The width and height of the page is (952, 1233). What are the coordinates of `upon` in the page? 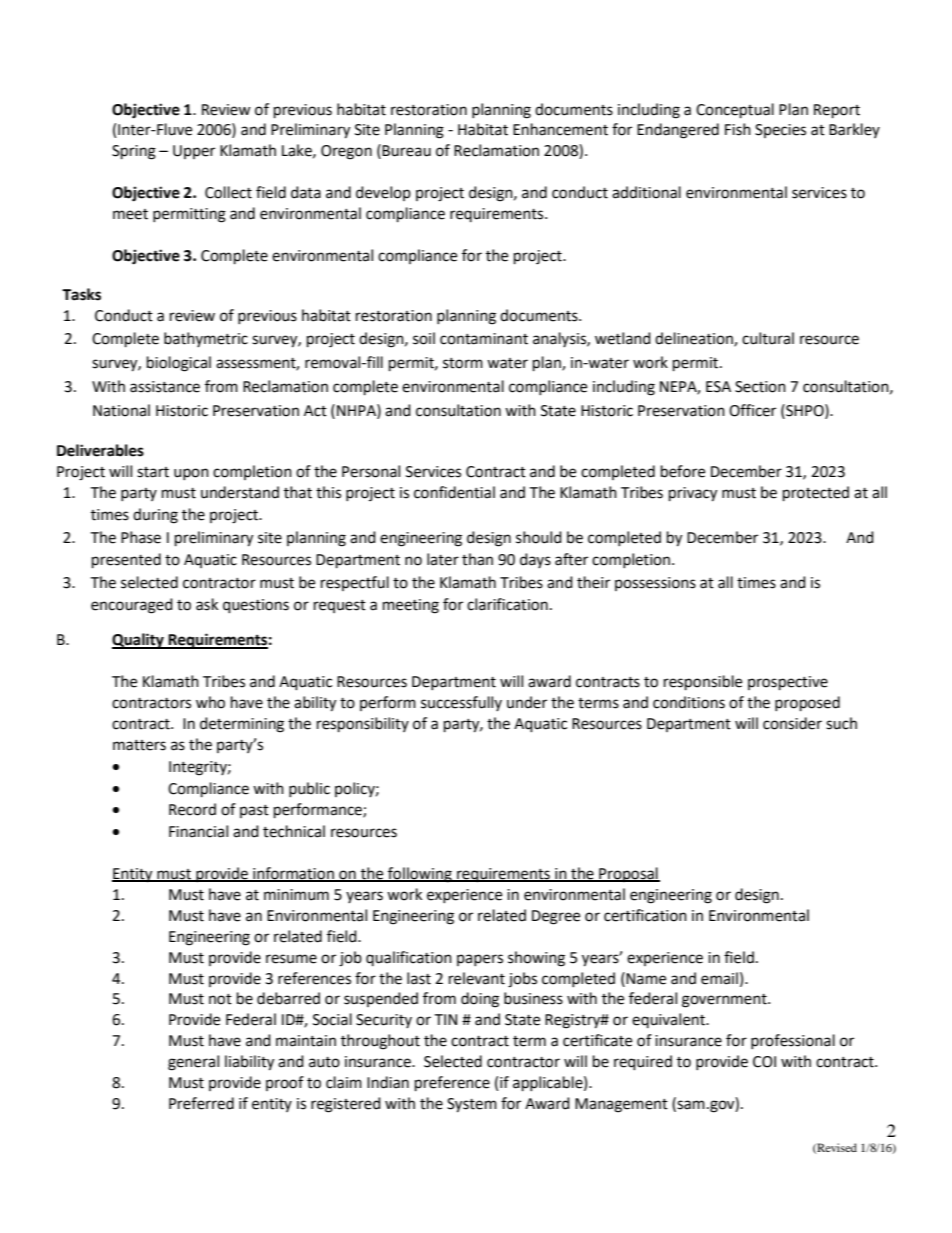 It's located at (191, 474).
